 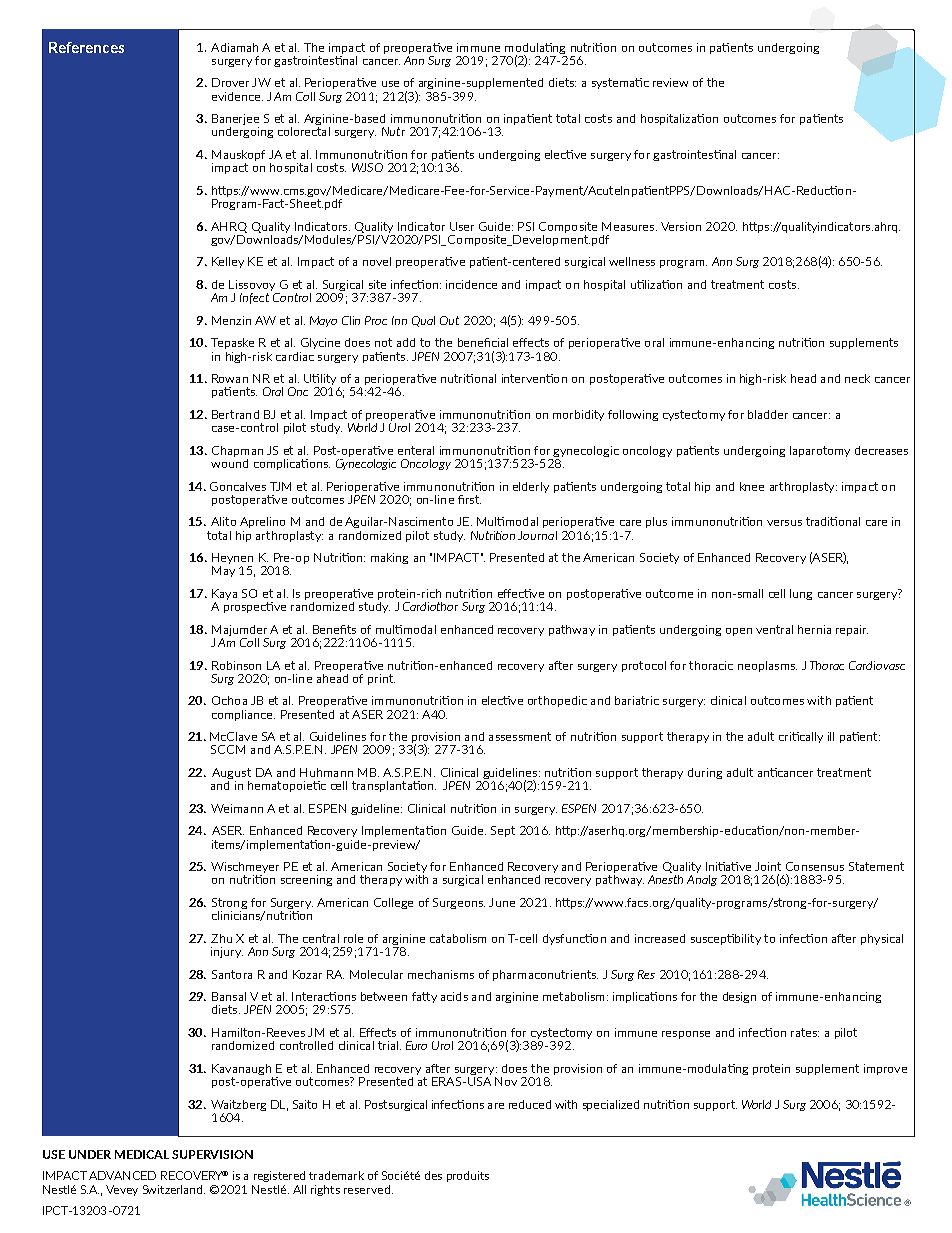 What do you see at coordinates (885, 1069) in the screenshot?
I see `improve` at bounding box center [885, 1069].
